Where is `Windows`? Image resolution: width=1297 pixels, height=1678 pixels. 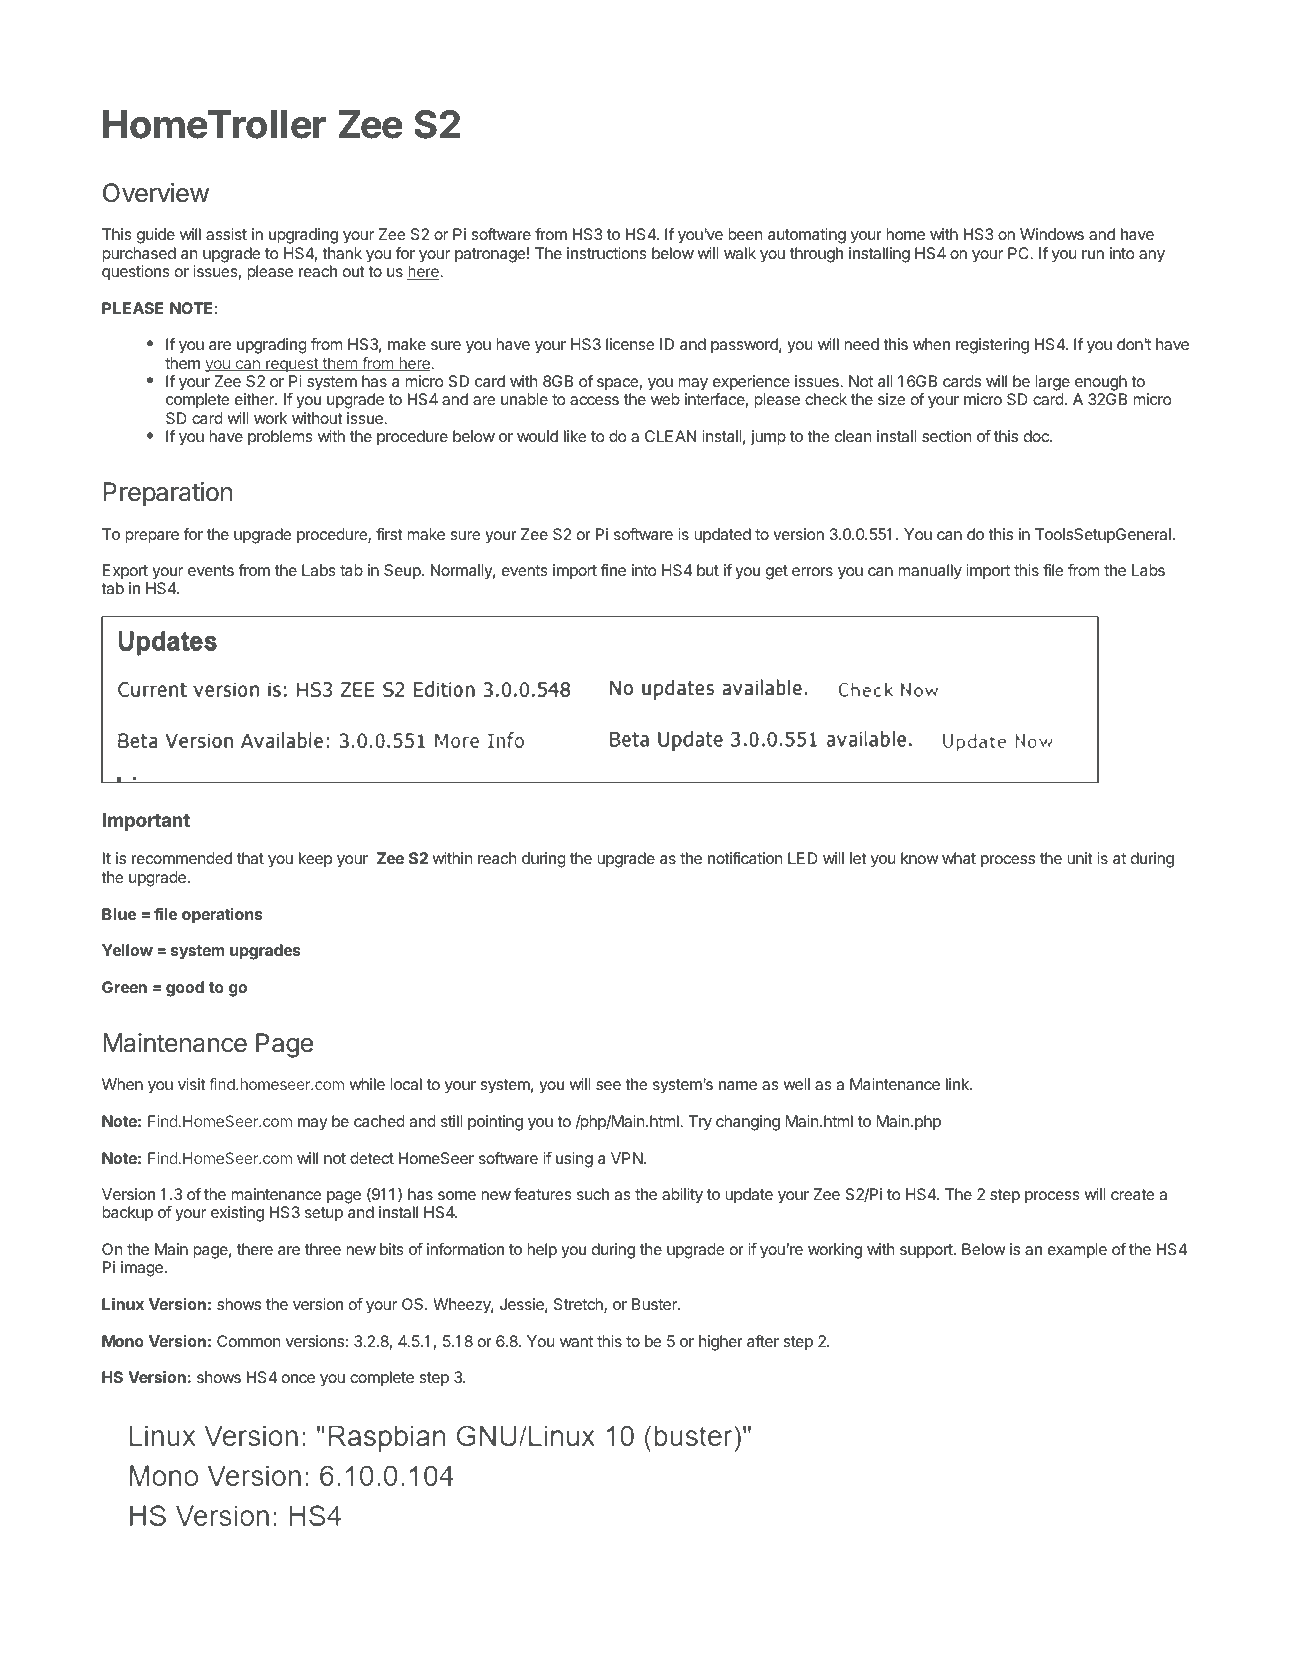
Windows is located at coordinates (1052, 234).
